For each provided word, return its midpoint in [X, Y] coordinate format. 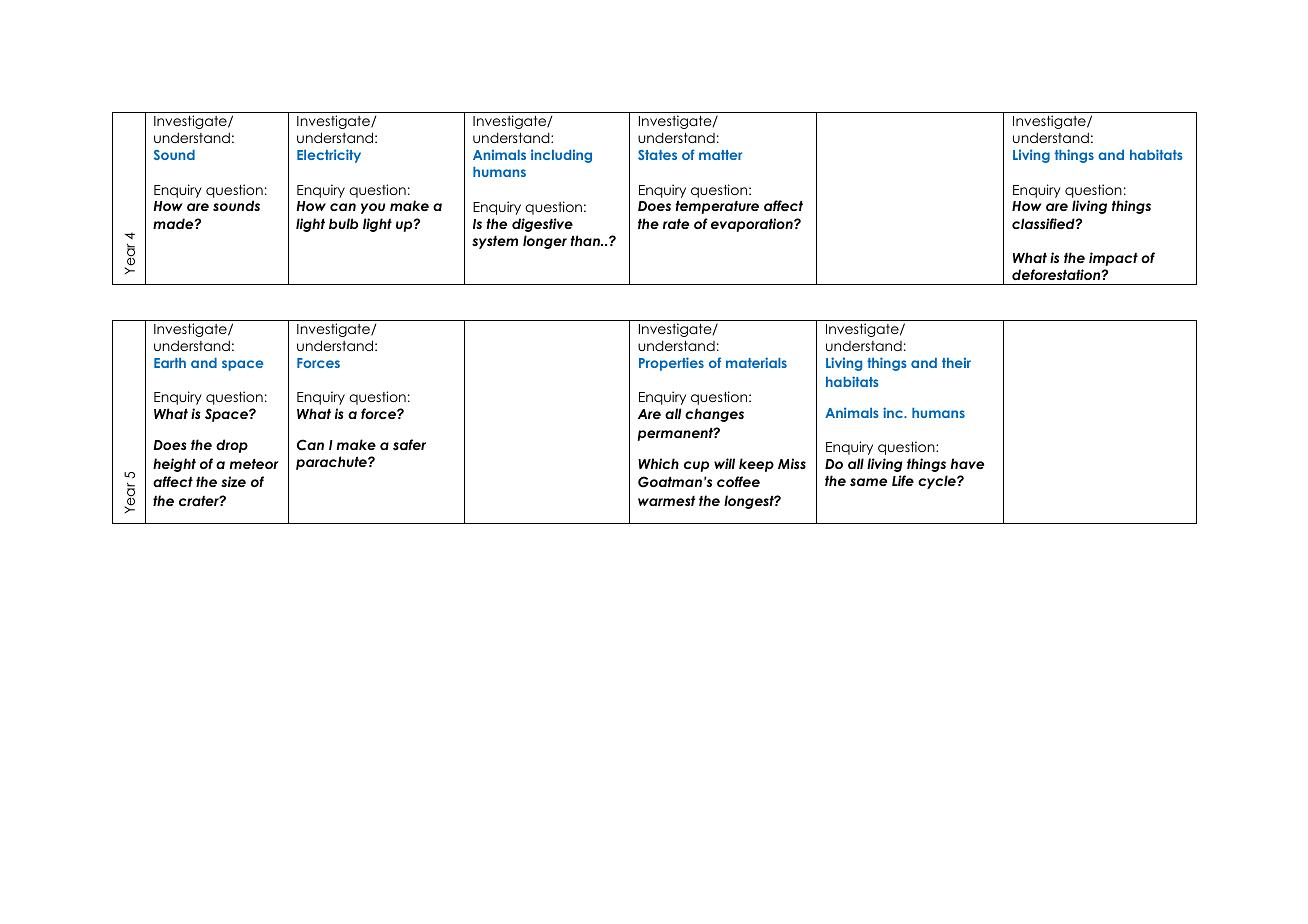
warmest [666, 501]
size [233, 481]
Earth [170, 363]
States [657, 155]
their [956, 362]
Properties [671, 364]
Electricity [329, 156]
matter [720, 155]
